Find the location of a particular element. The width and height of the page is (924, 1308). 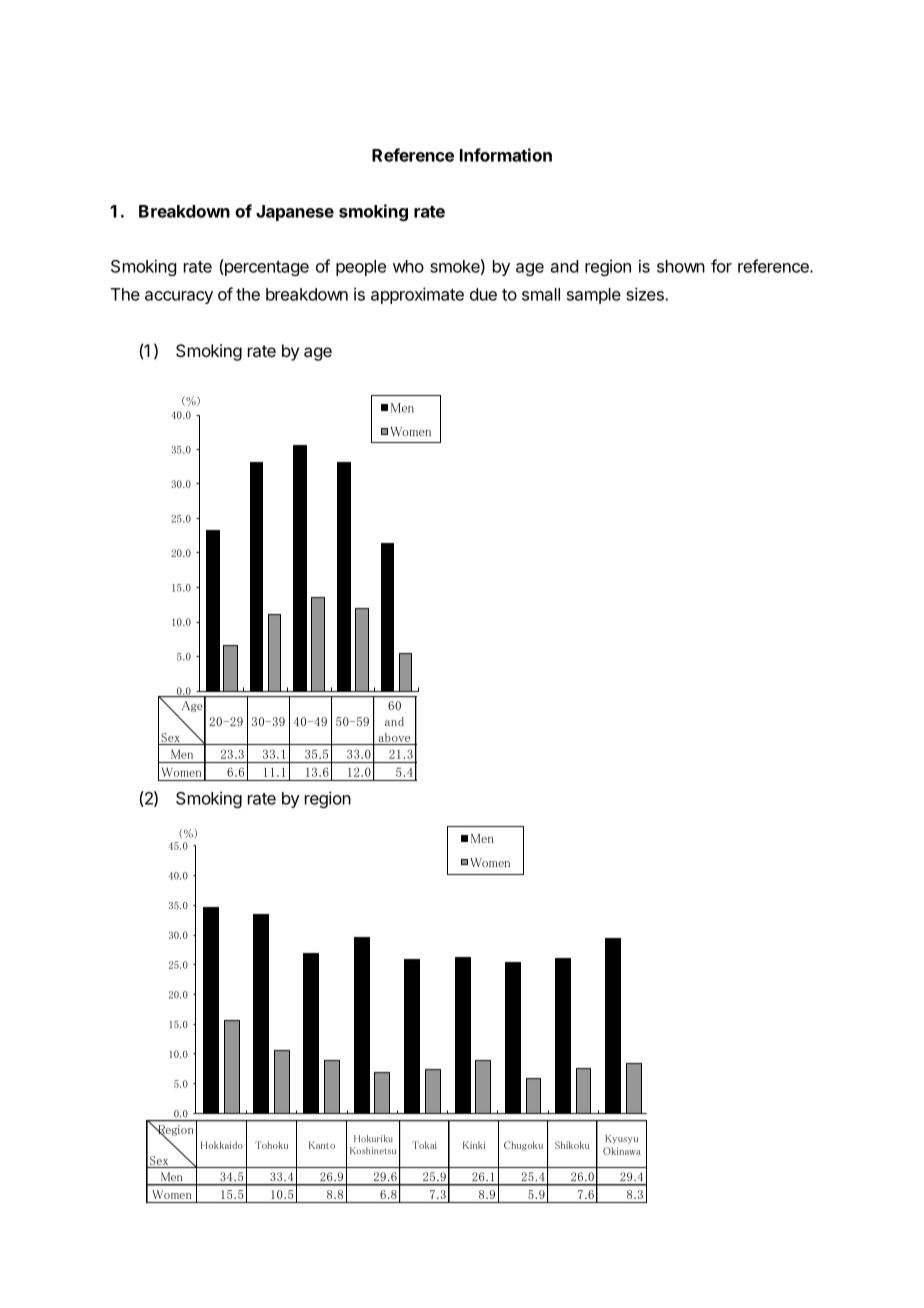

shown is located at coordinates (681, 266).
